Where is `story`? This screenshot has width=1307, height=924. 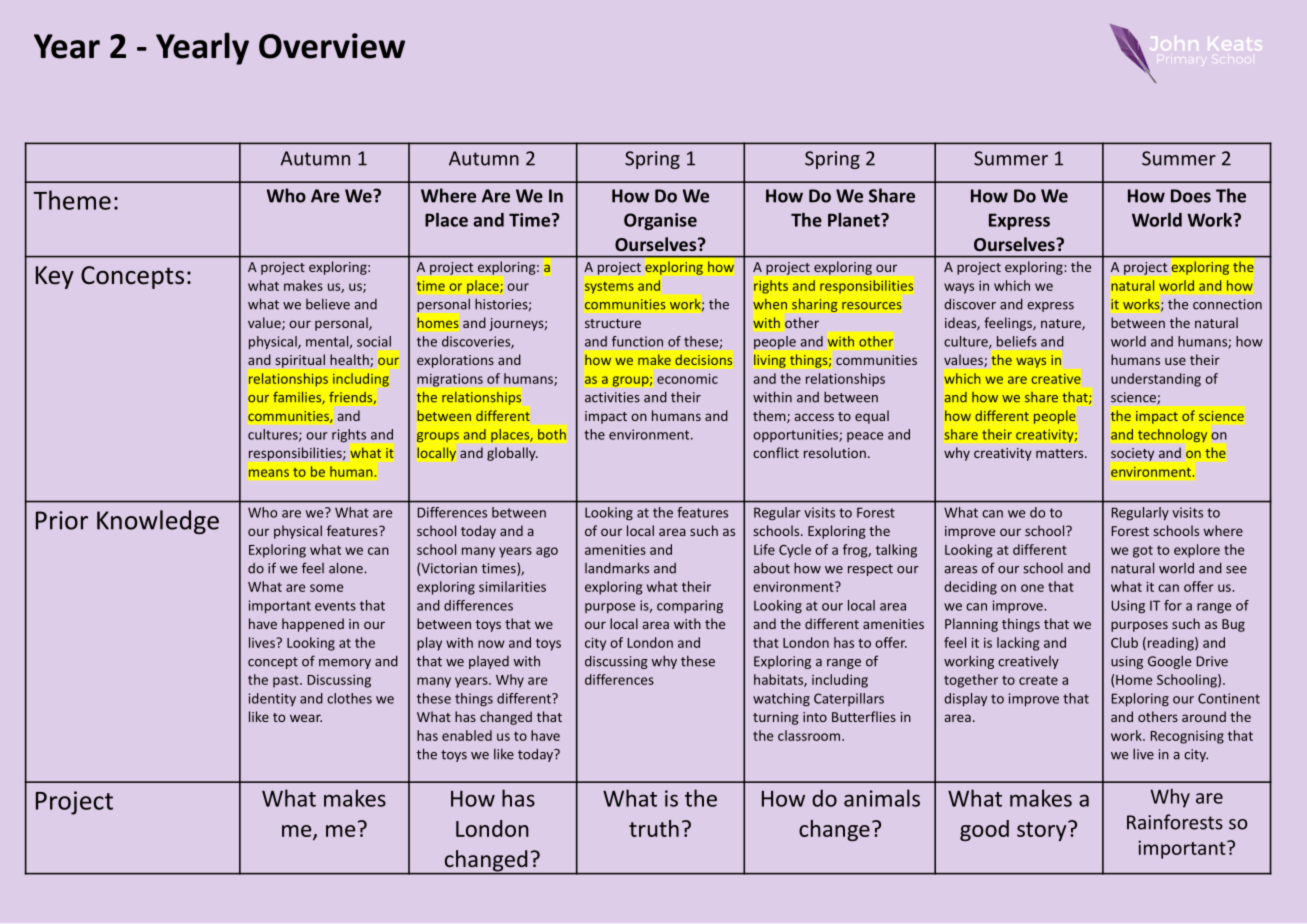 story is located at coordinates (1043, 831).
